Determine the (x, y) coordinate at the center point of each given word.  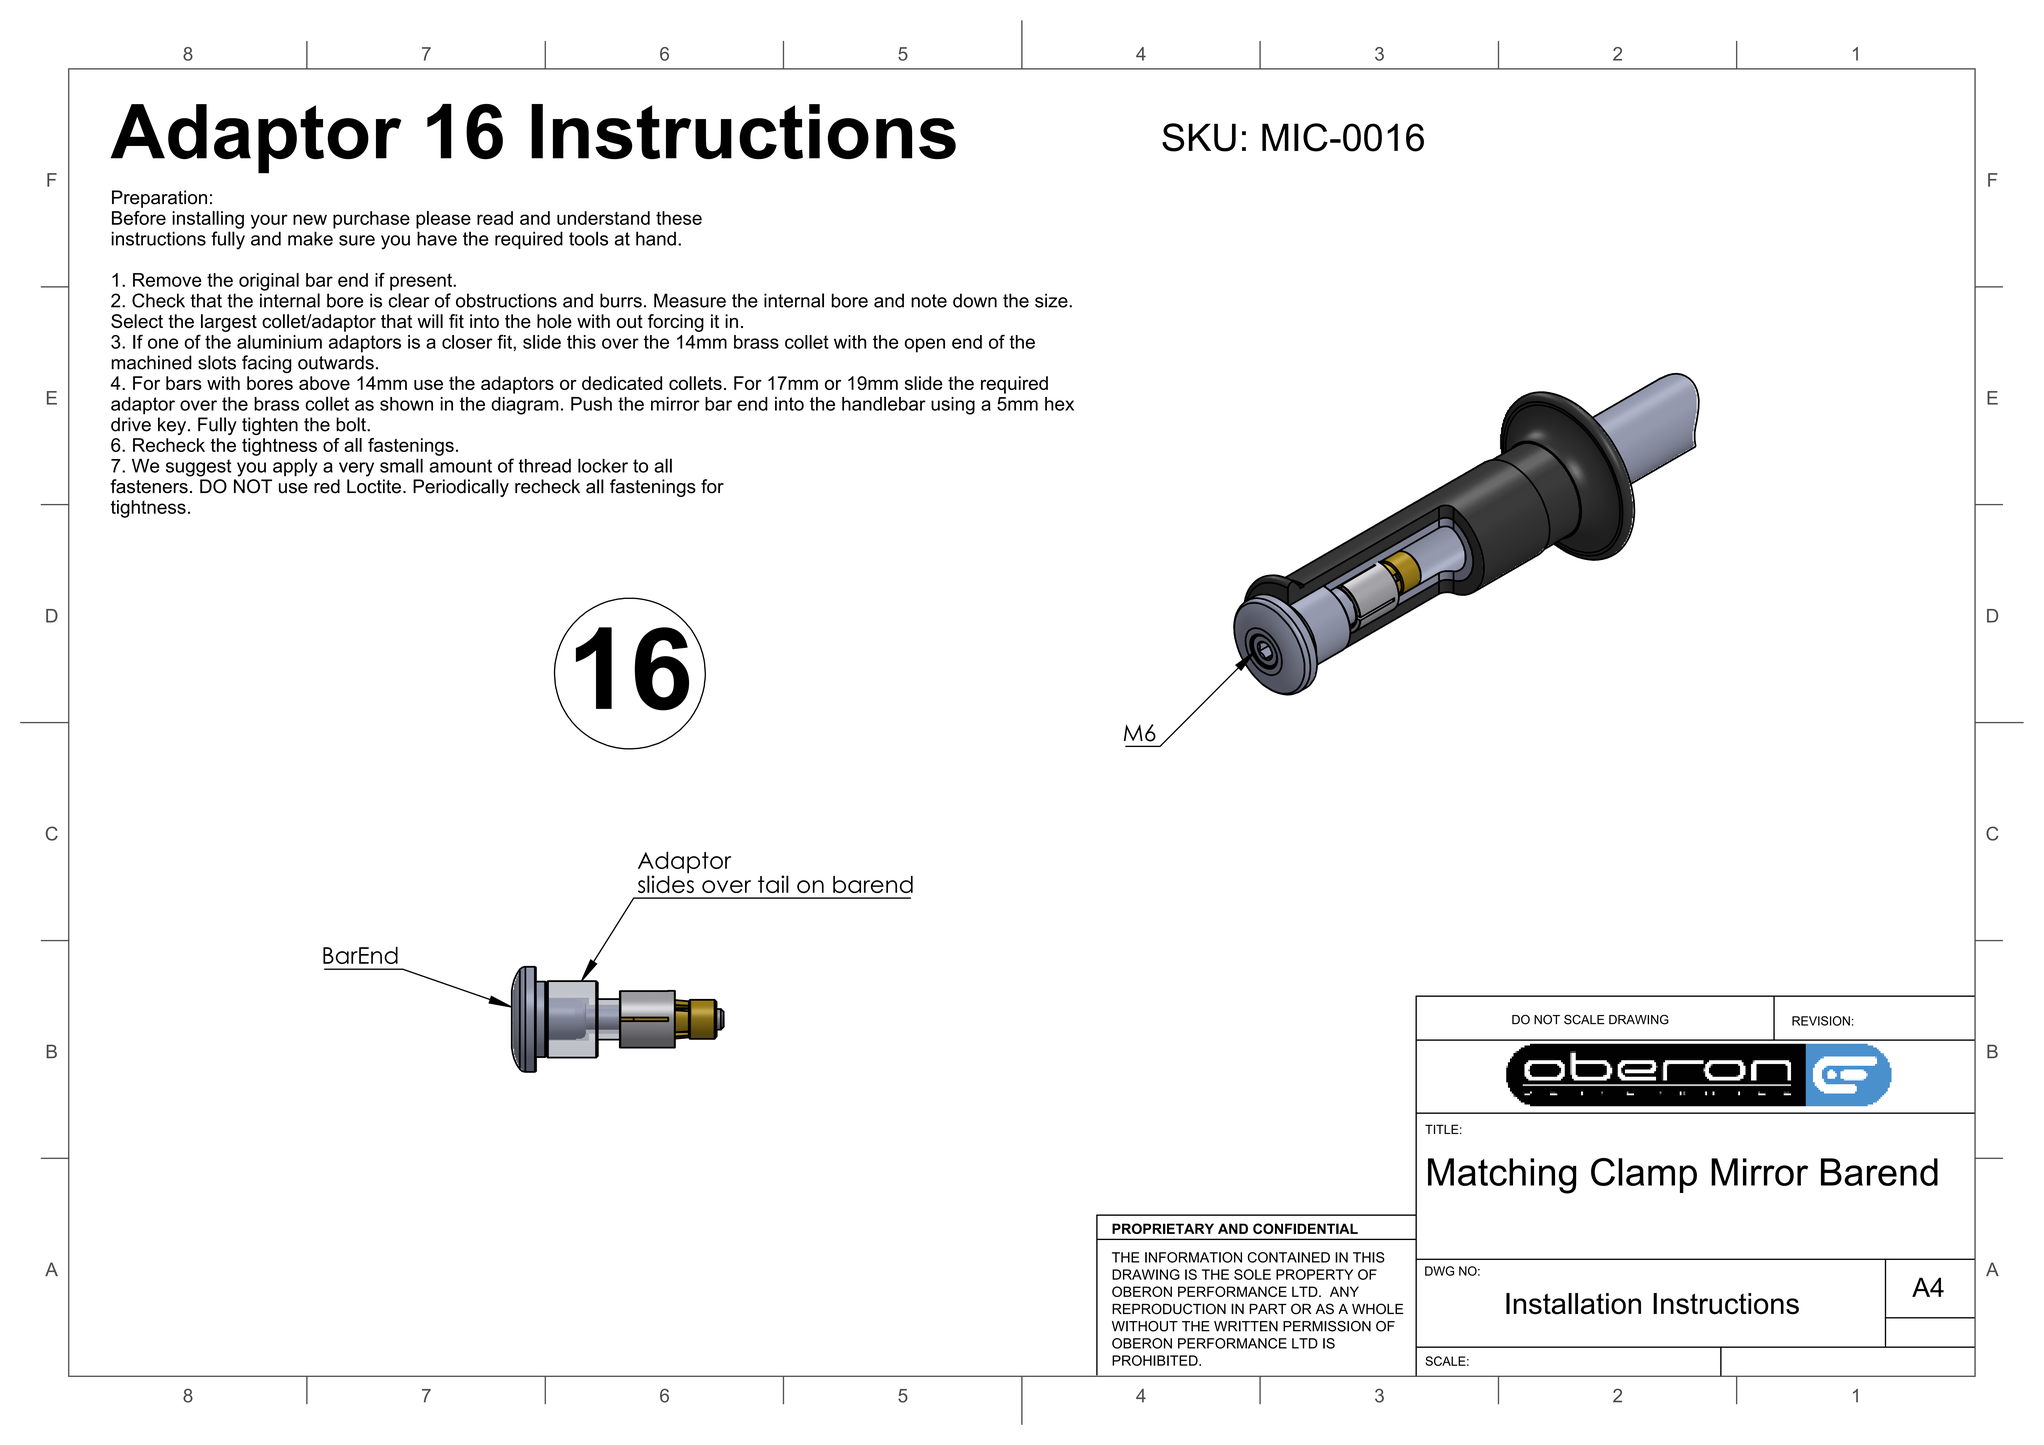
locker (603, 465)
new (310, 219)
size (1052, 300)
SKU (1199, 137)
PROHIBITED (1156, 1360)
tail (773, 884)
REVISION (1821, 1021)
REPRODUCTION (1169, 1309)
